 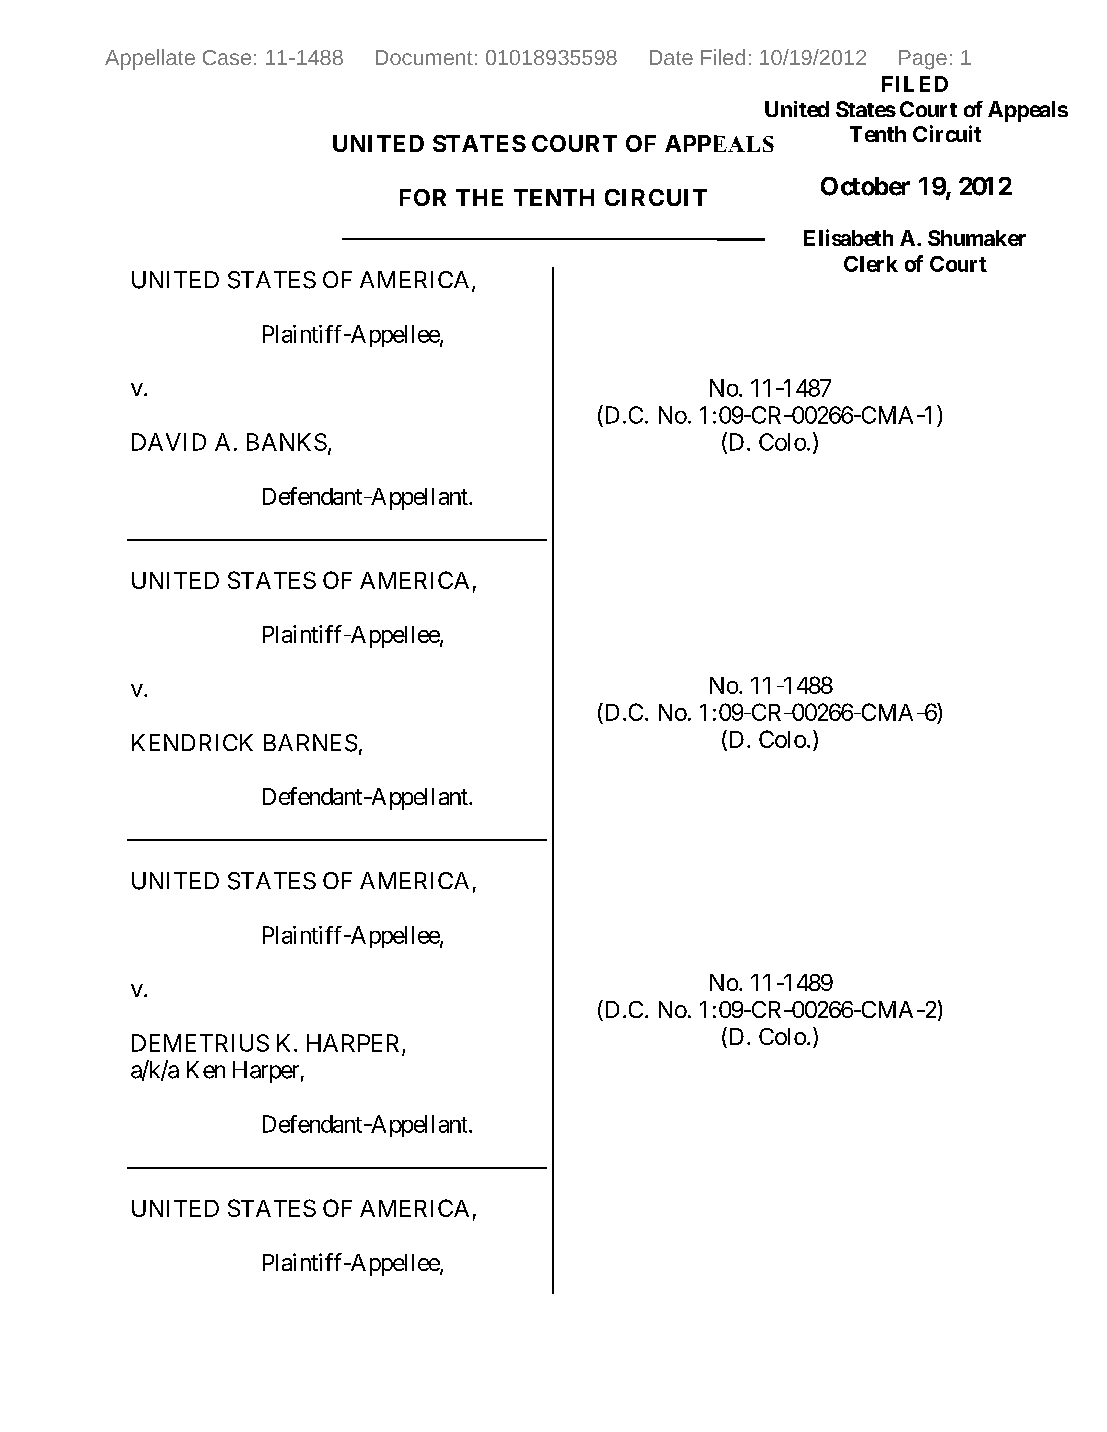 I want to click on KENDRICK, so click(x=192, y=742).
